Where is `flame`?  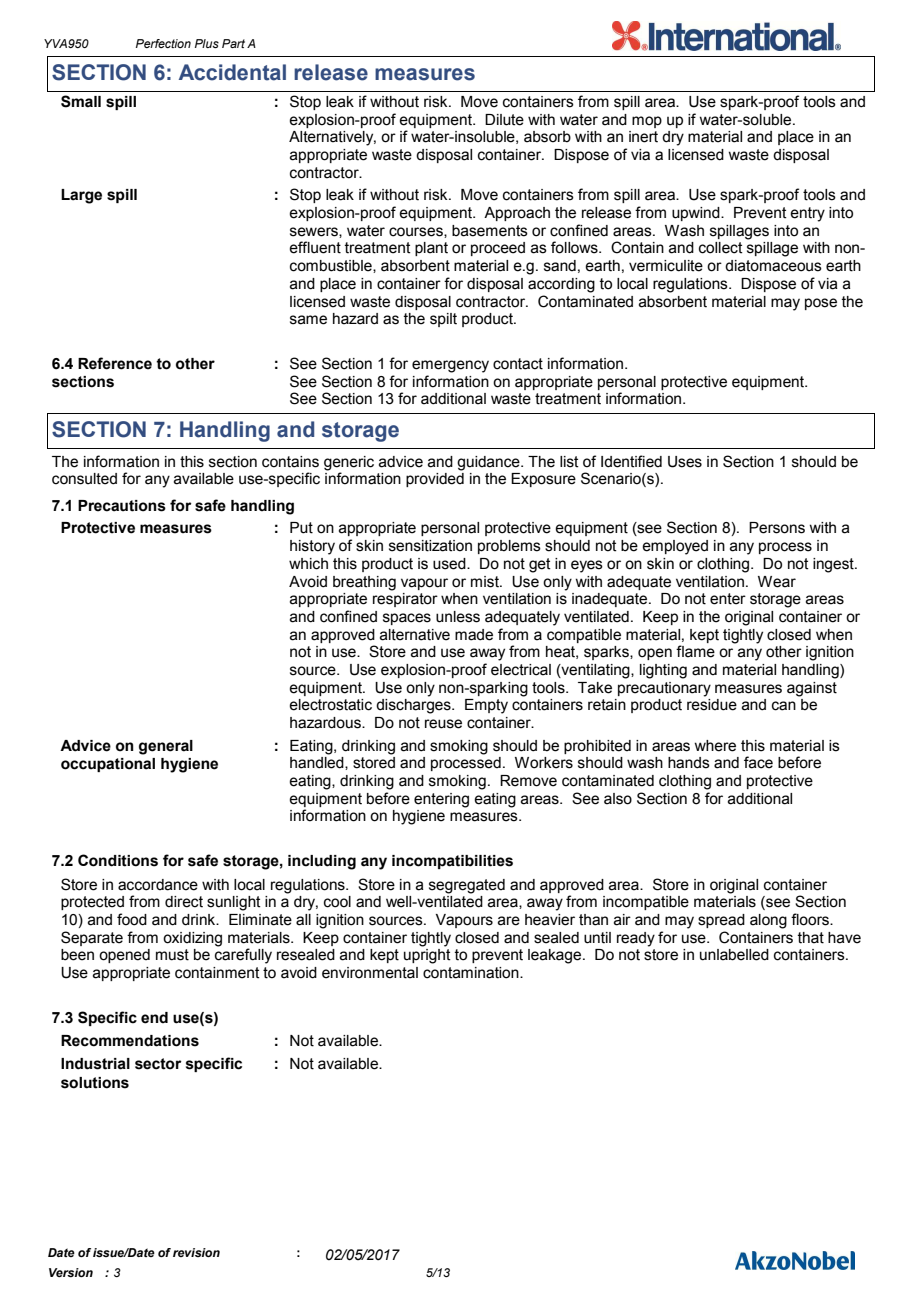
flame is located at coordinates (695, 651).
